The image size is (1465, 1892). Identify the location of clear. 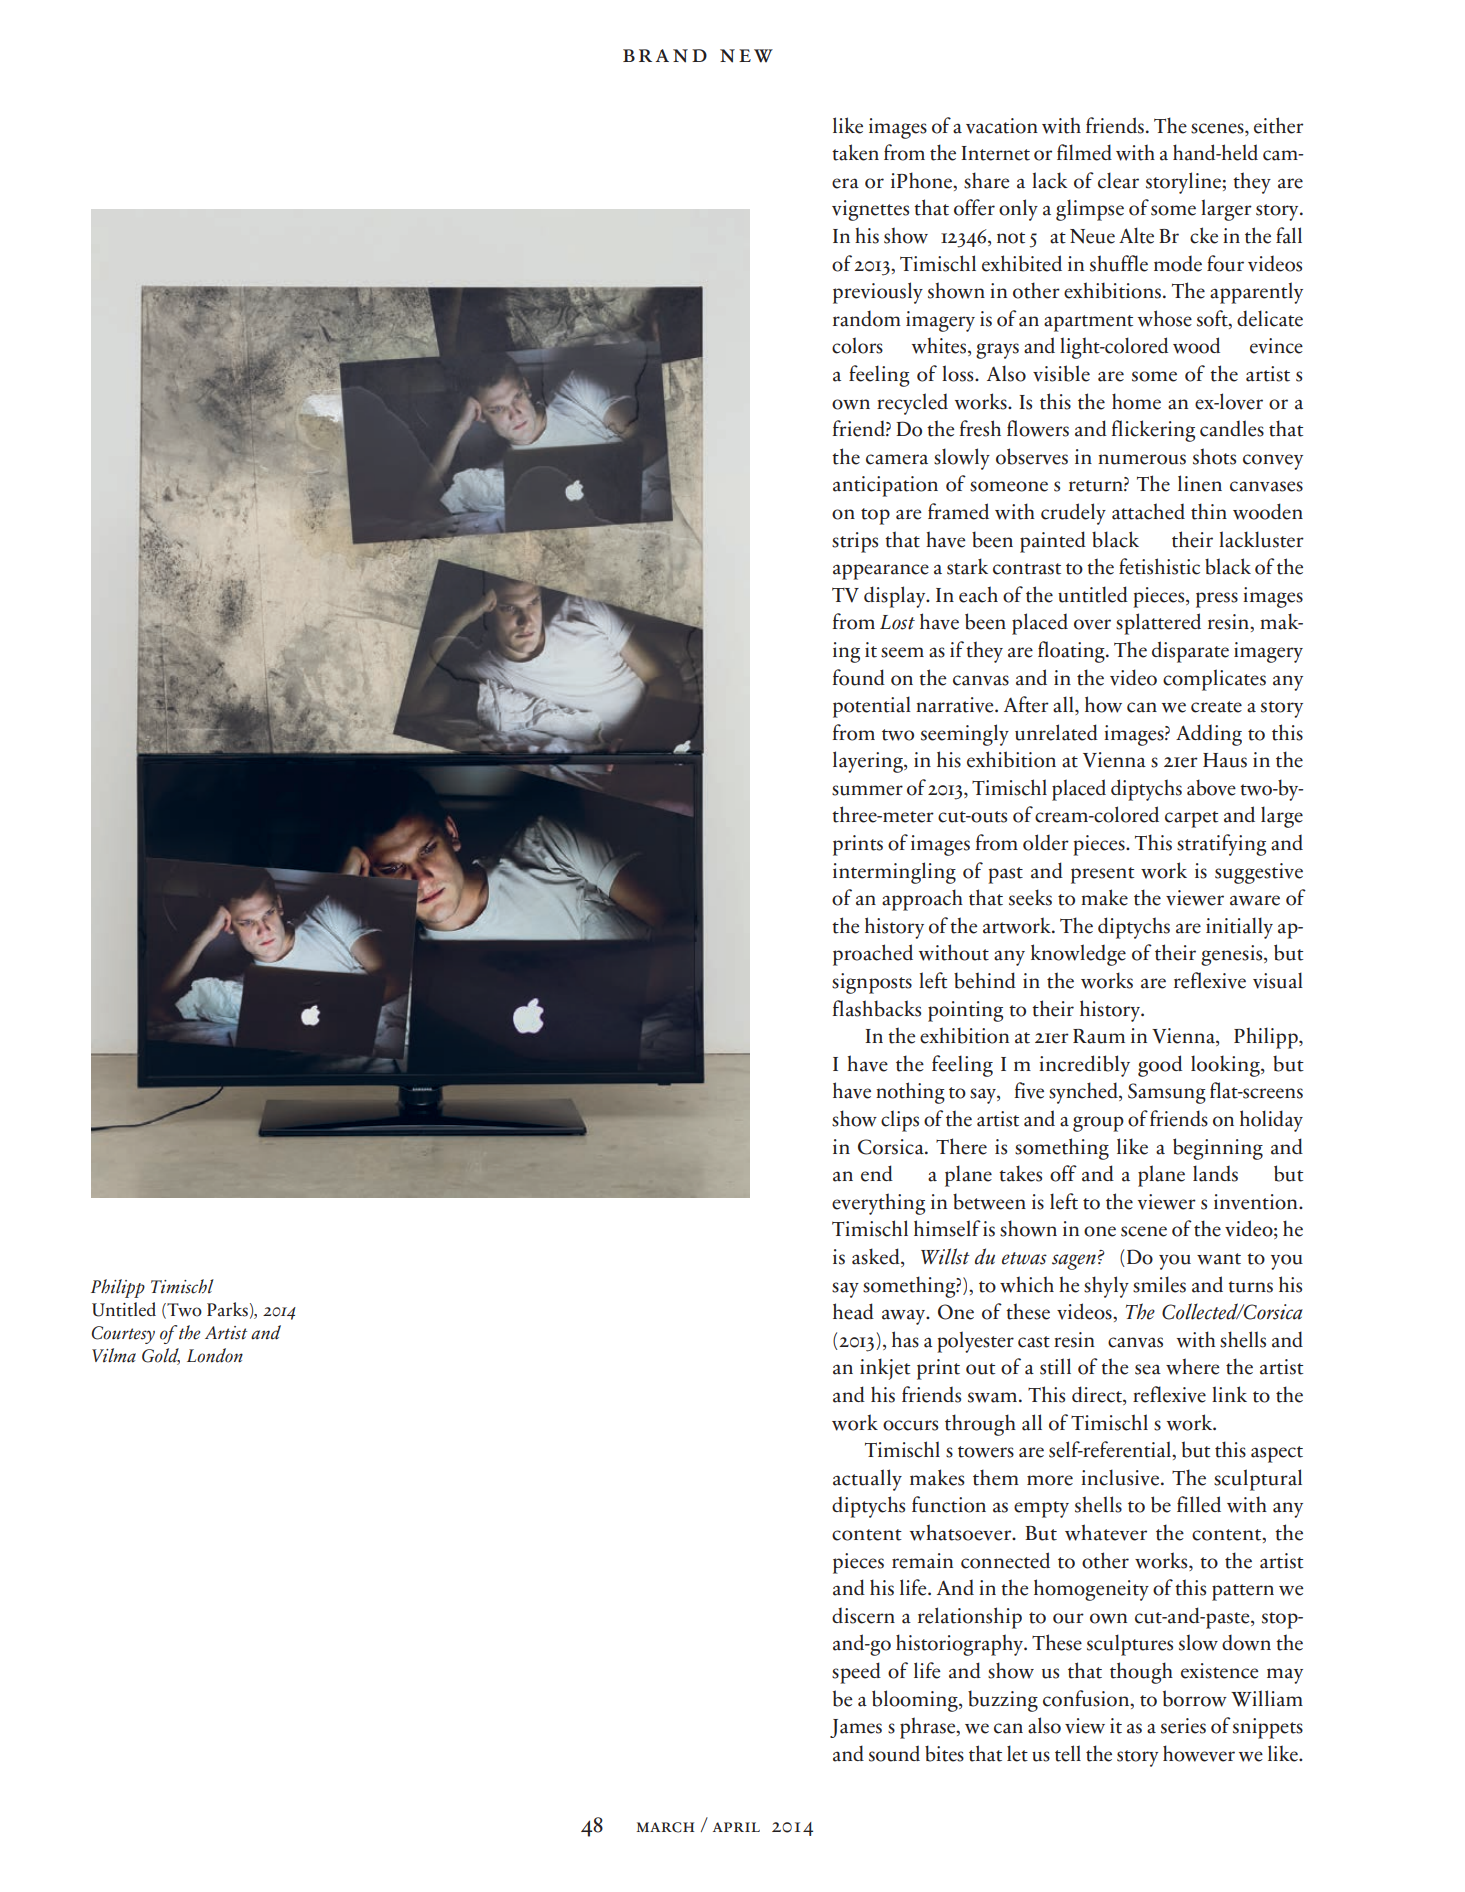
(1118, 180).
